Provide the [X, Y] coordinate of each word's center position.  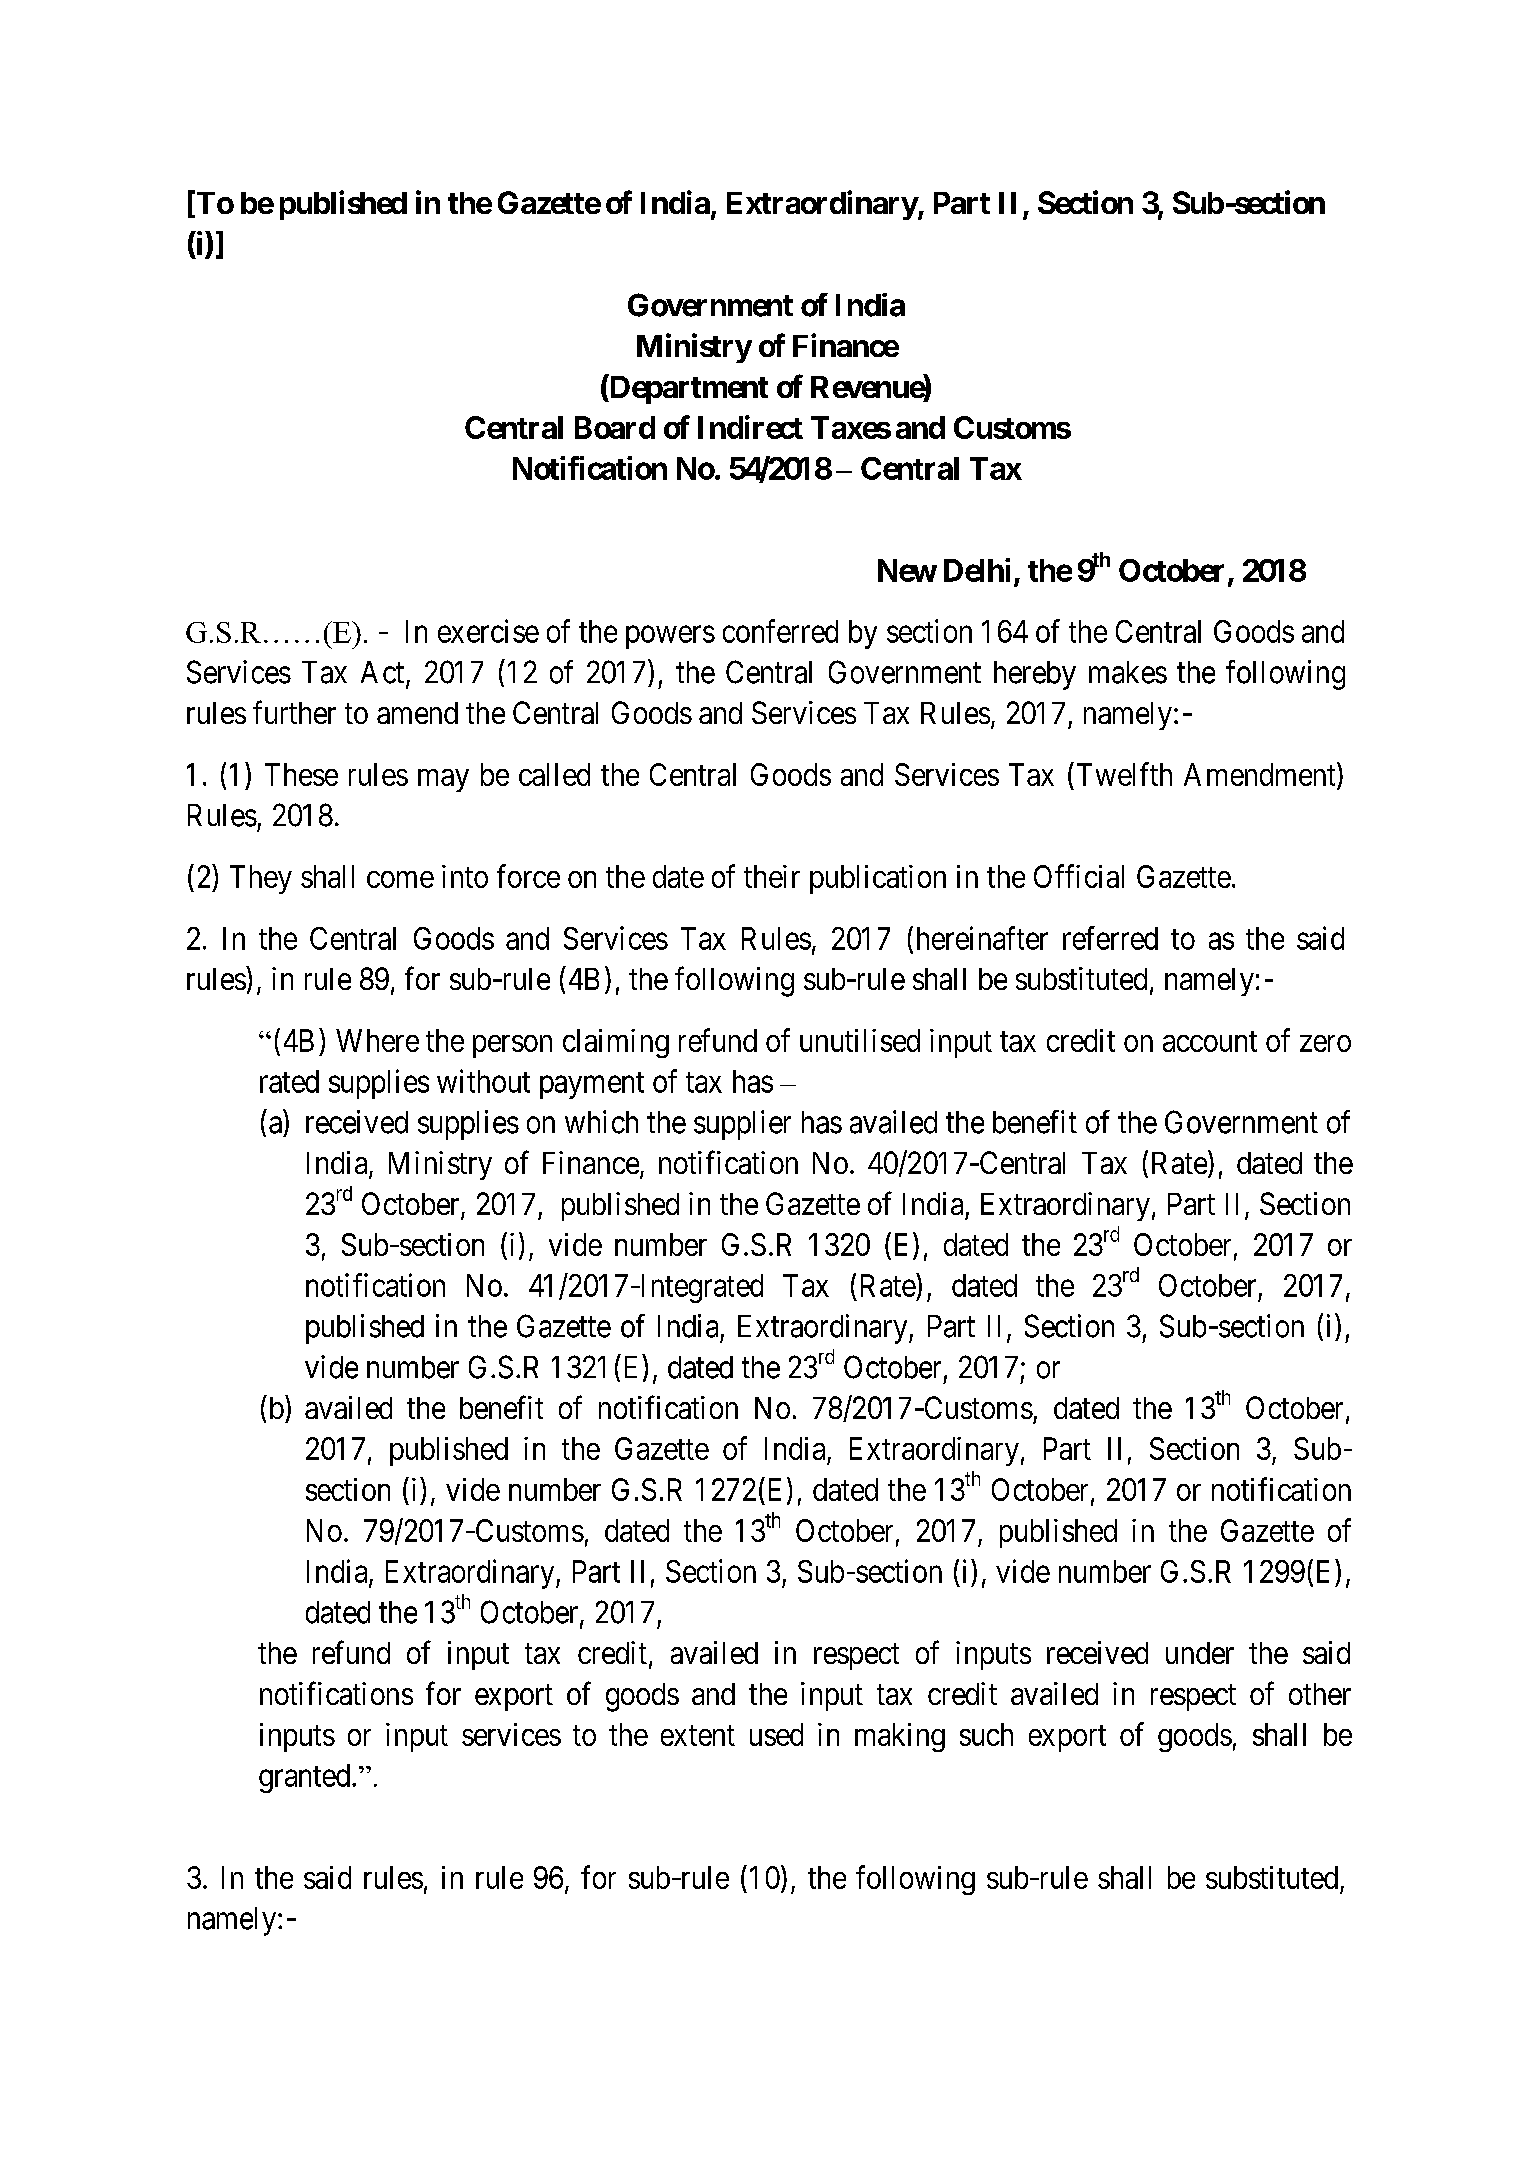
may [443, 780]
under [1200, 1653]
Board [615, 427]
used [776, 1734]
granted [306, 1778]
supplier [742, 1125]
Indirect [750, 427]
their [772, 876]
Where [377, 1040]
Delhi [977, 570]
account [1210, 1041]
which [601, 1122]
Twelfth [1124, 774]
